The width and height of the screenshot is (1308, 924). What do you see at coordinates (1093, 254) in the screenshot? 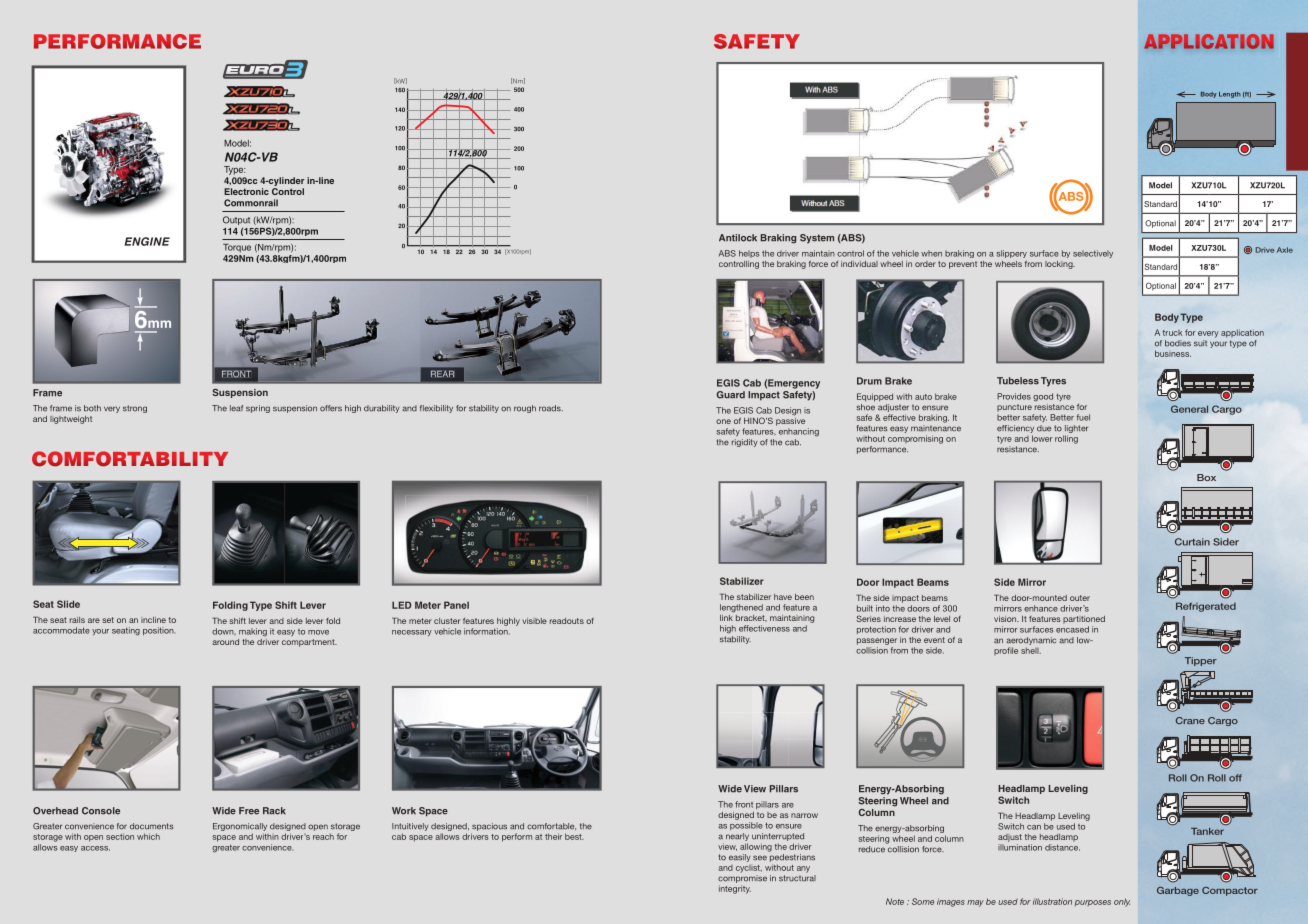
I see `selectively` at bounding box center [1093, 254].
